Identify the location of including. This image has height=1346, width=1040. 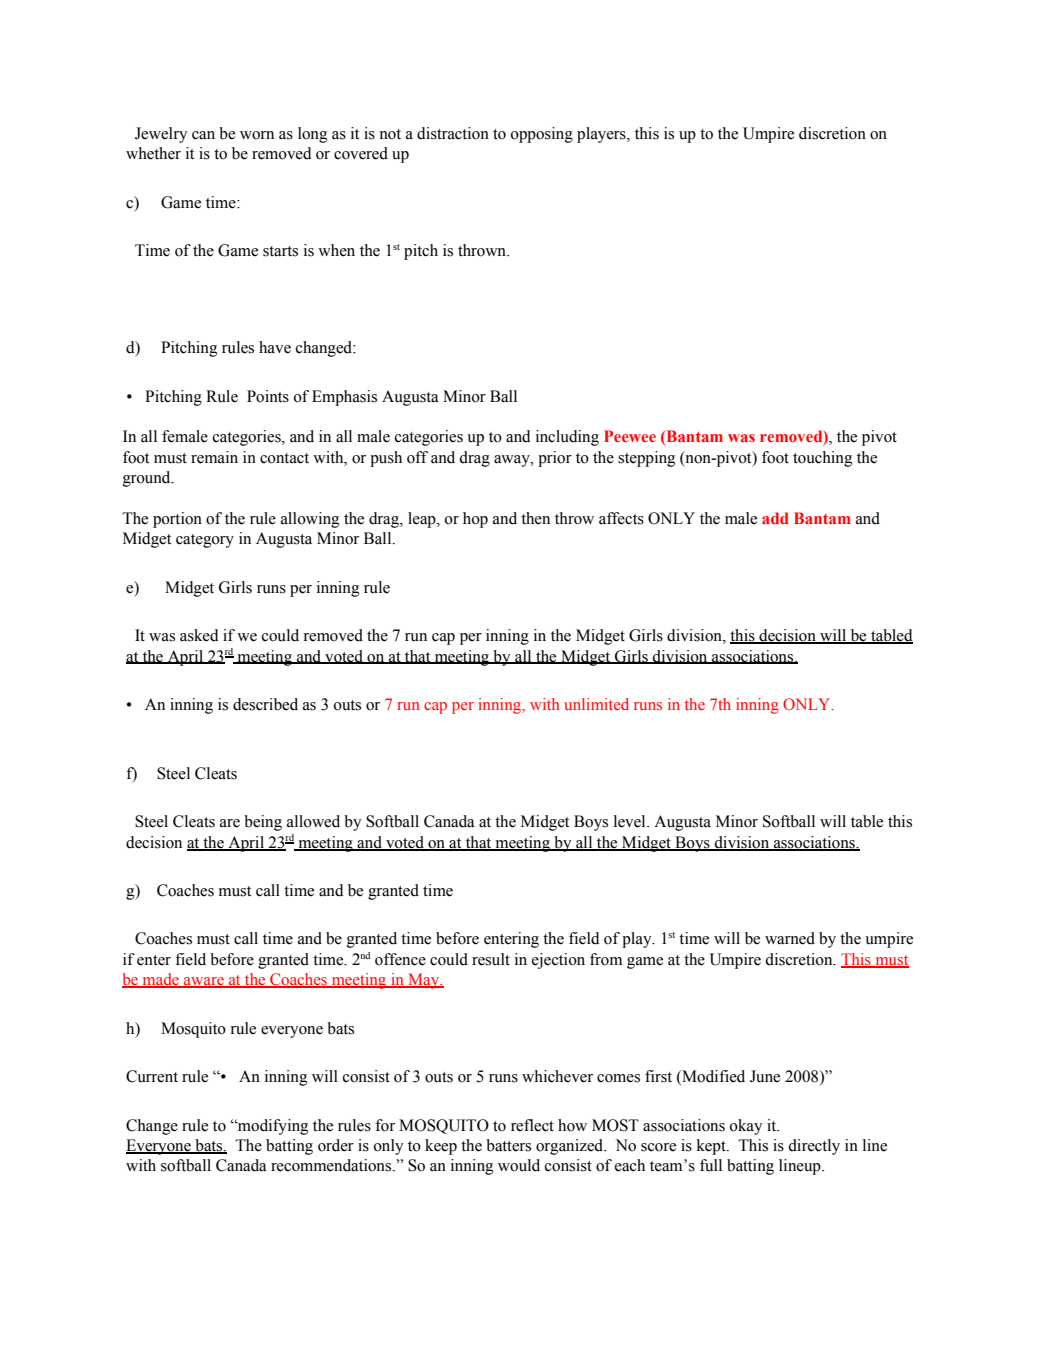
(567, 438).
